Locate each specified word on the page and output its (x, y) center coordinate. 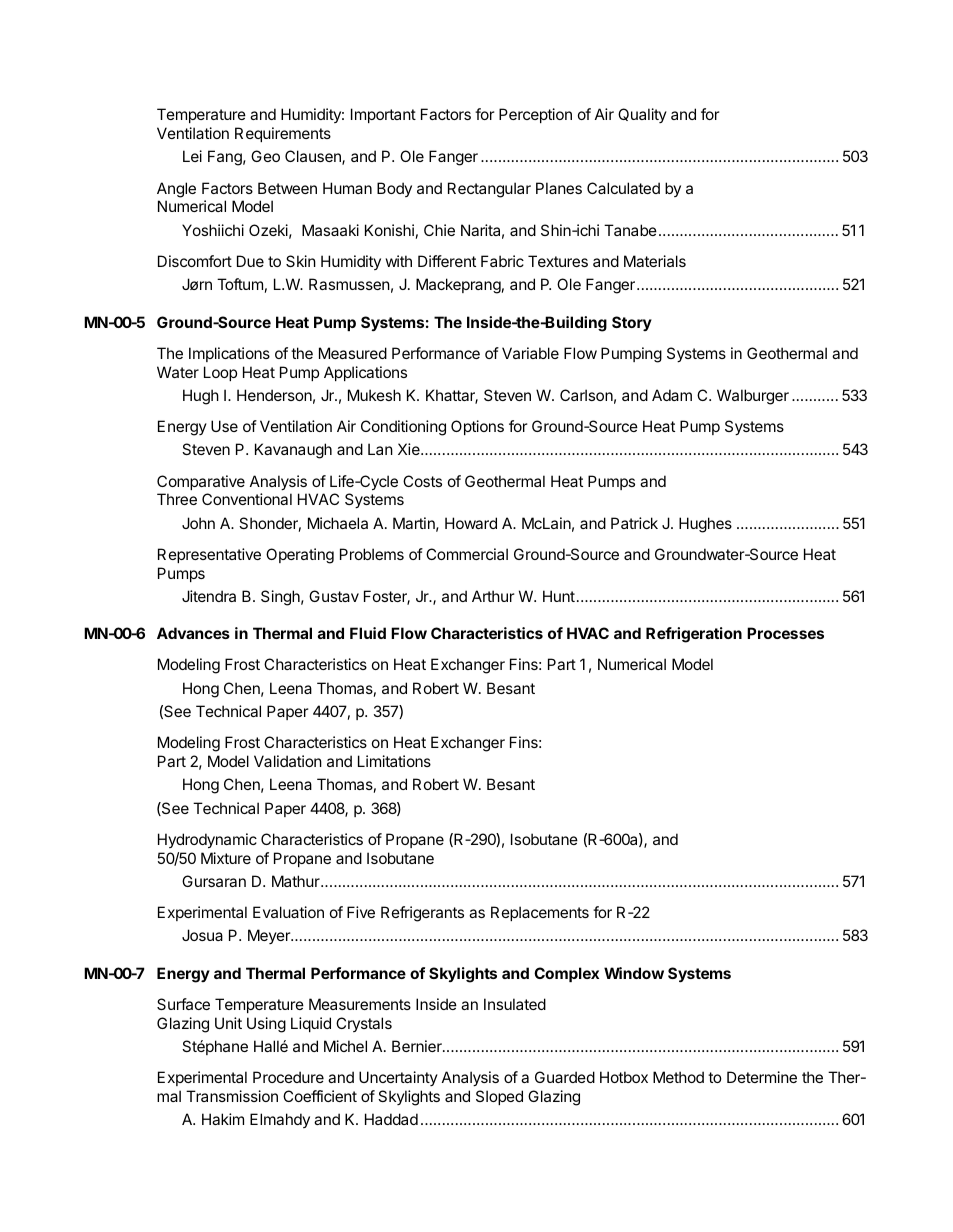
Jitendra (209, 596)
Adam (672, 395)
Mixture (226, 858)
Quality (642, 115)
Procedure (288, 1077)
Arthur (493, 596)
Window (634, 973)
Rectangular (489, 190)
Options (477, 427)
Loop (220, 373)
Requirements (283, 134)
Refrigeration (694, 635)
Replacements (540, 913)
